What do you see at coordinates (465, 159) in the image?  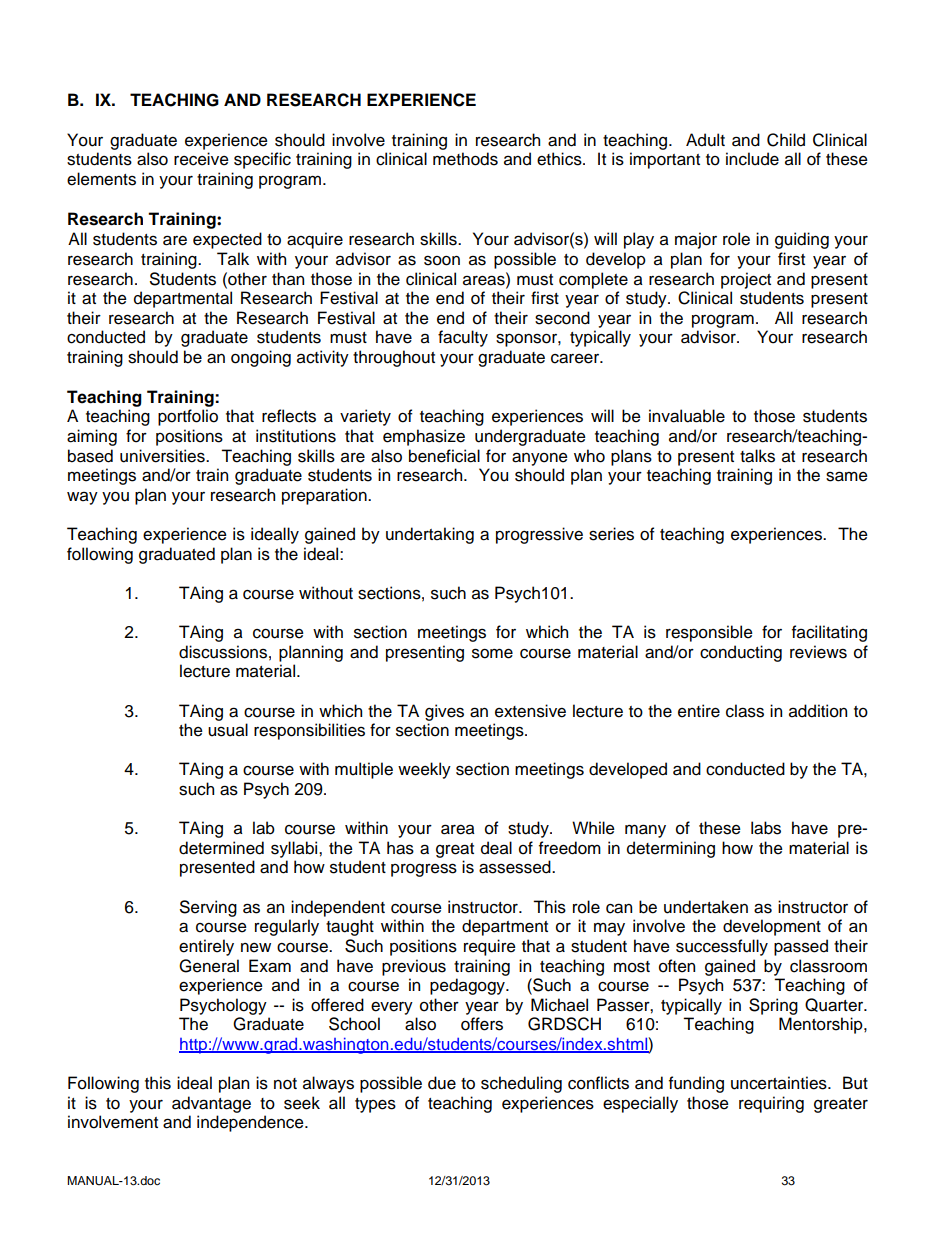 I see `methods` at bounding box center [465, 159].
